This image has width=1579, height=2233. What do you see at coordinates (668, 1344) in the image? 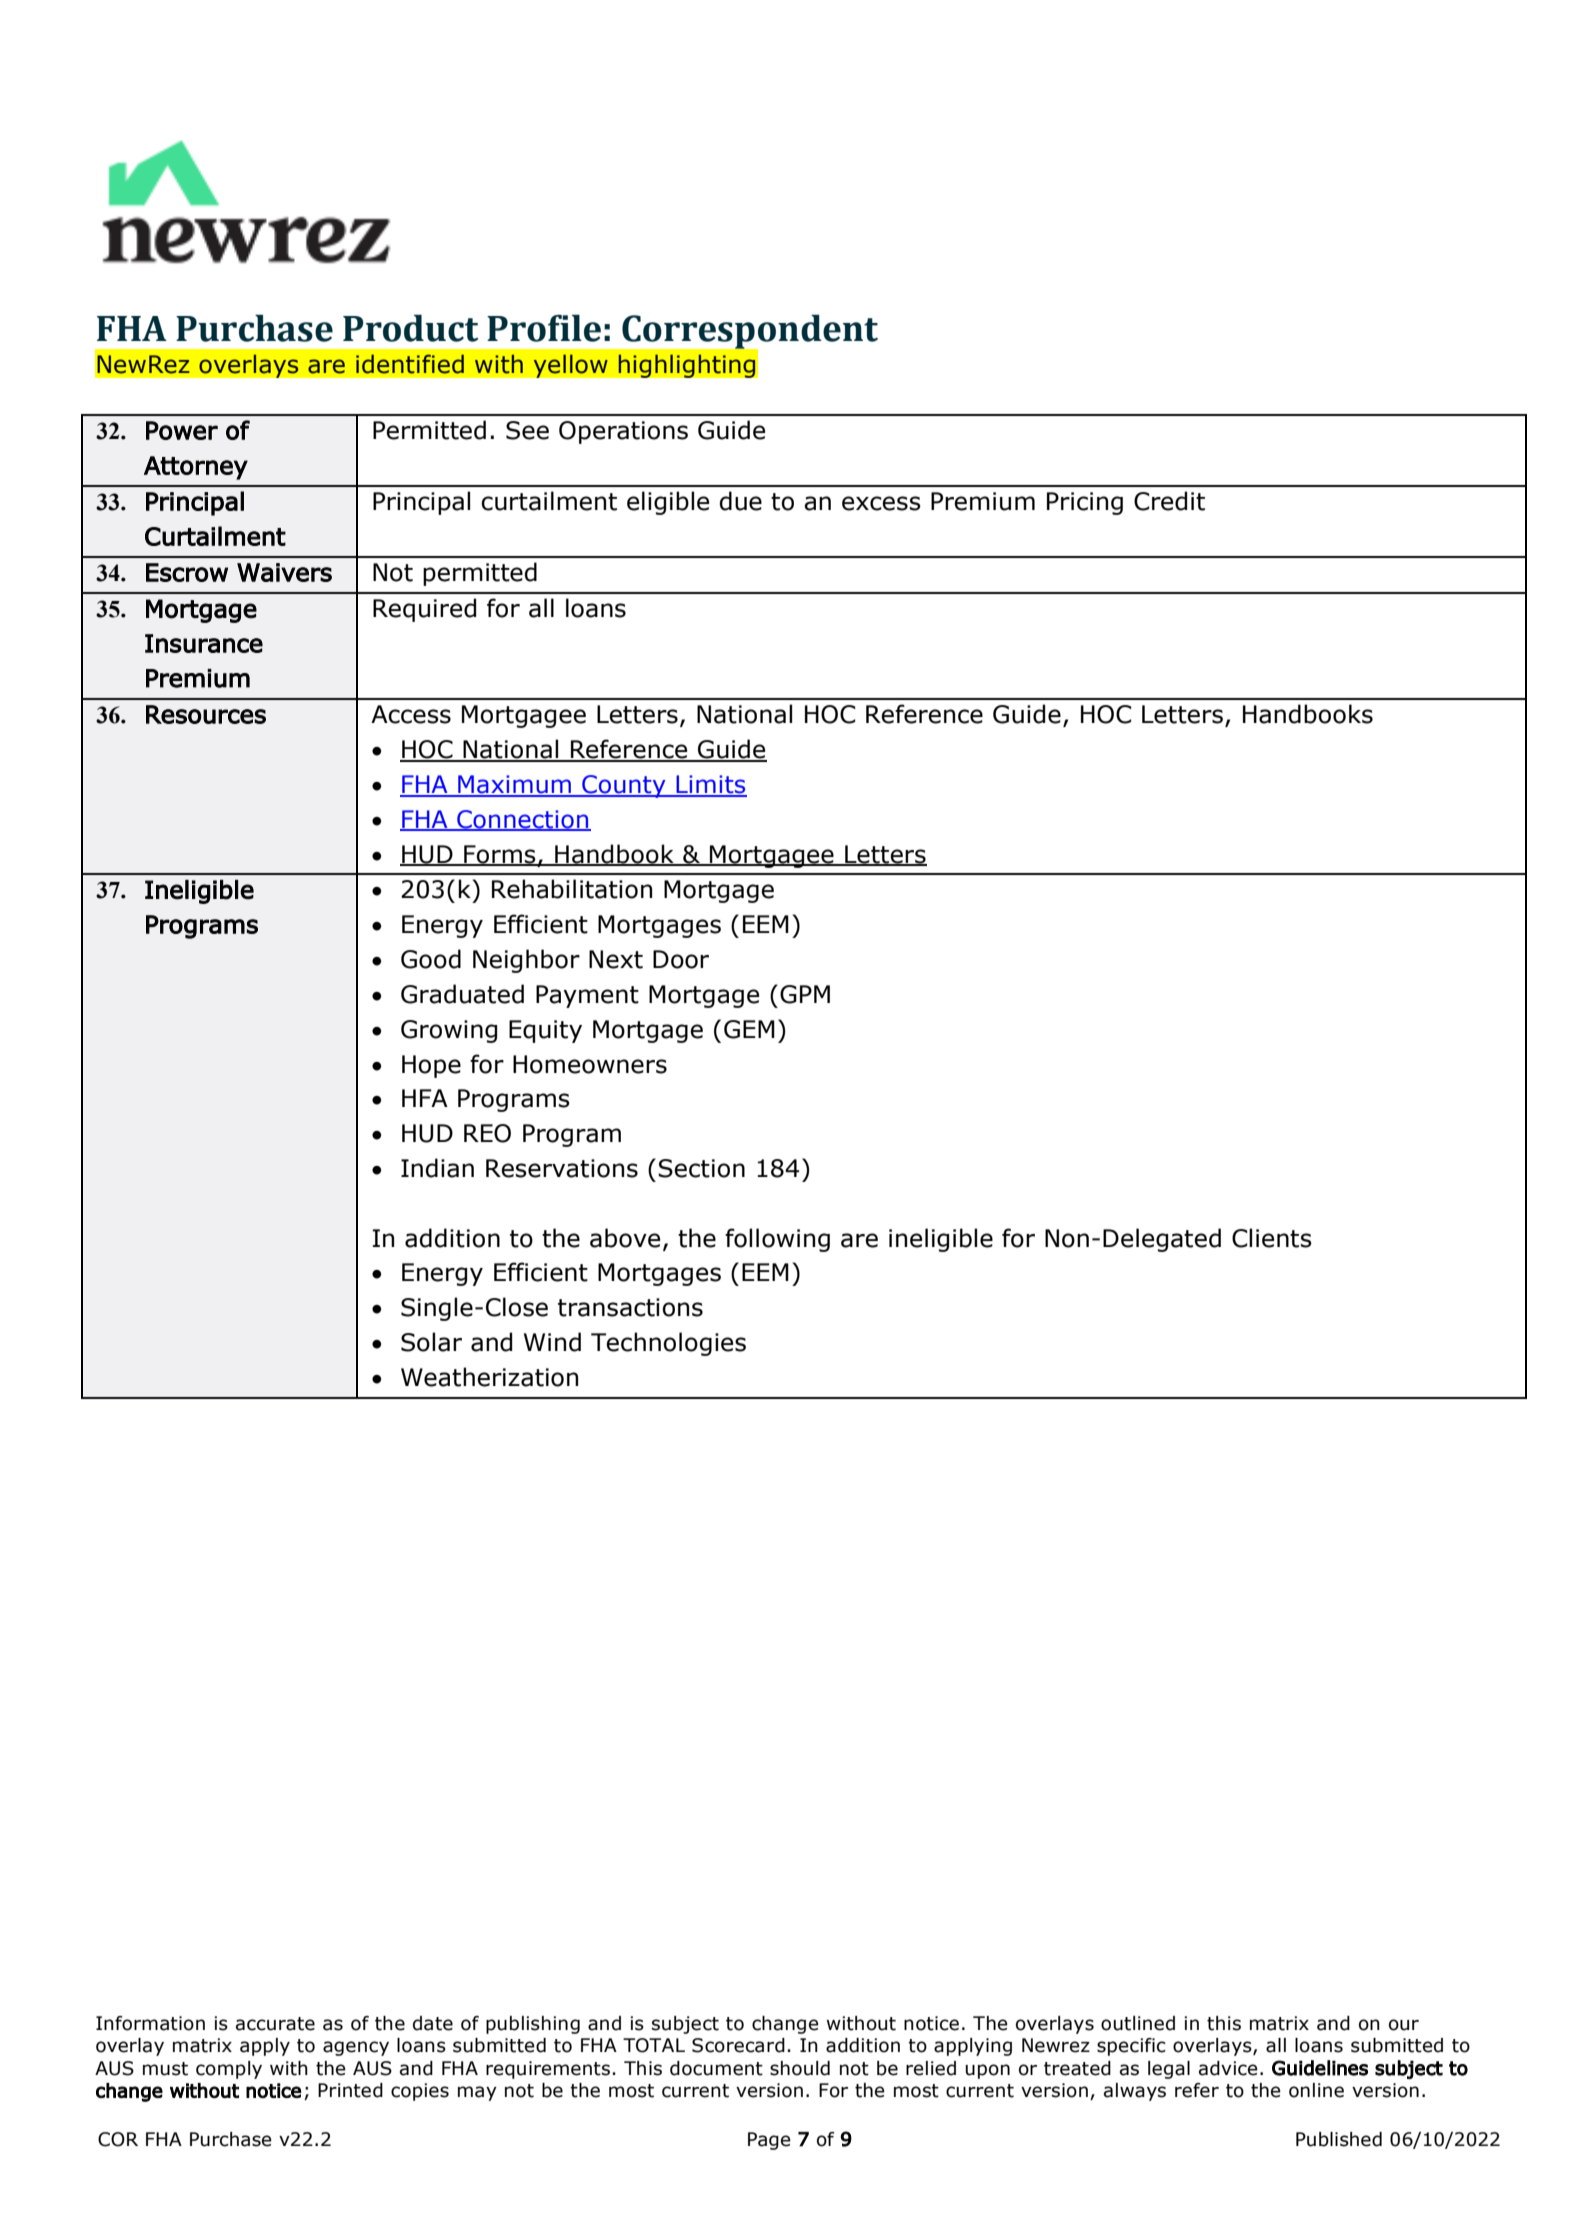
I see `Technologies` at bounding box center [668, 1344].
